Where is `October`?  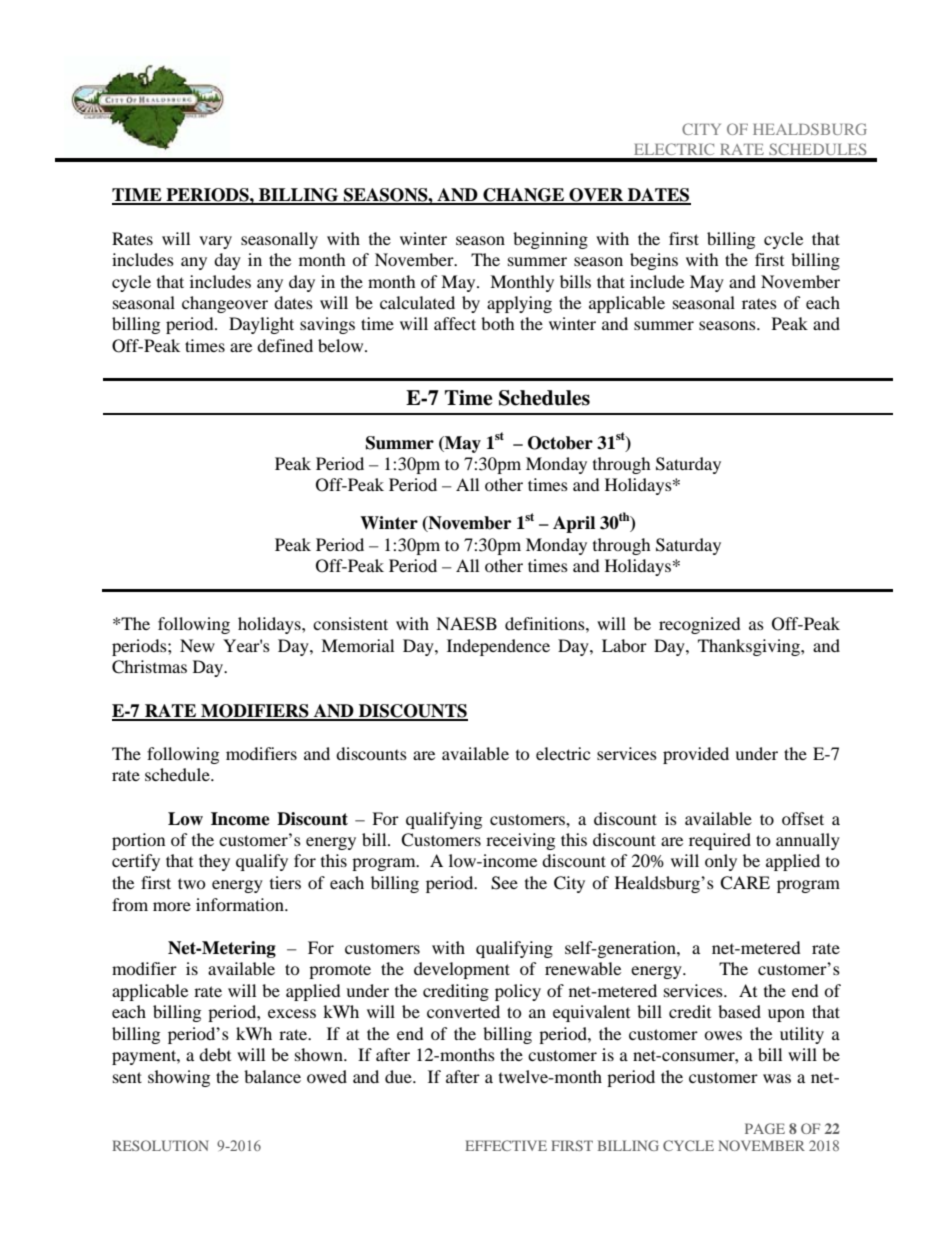
October is located at coordinates (560, 443).
